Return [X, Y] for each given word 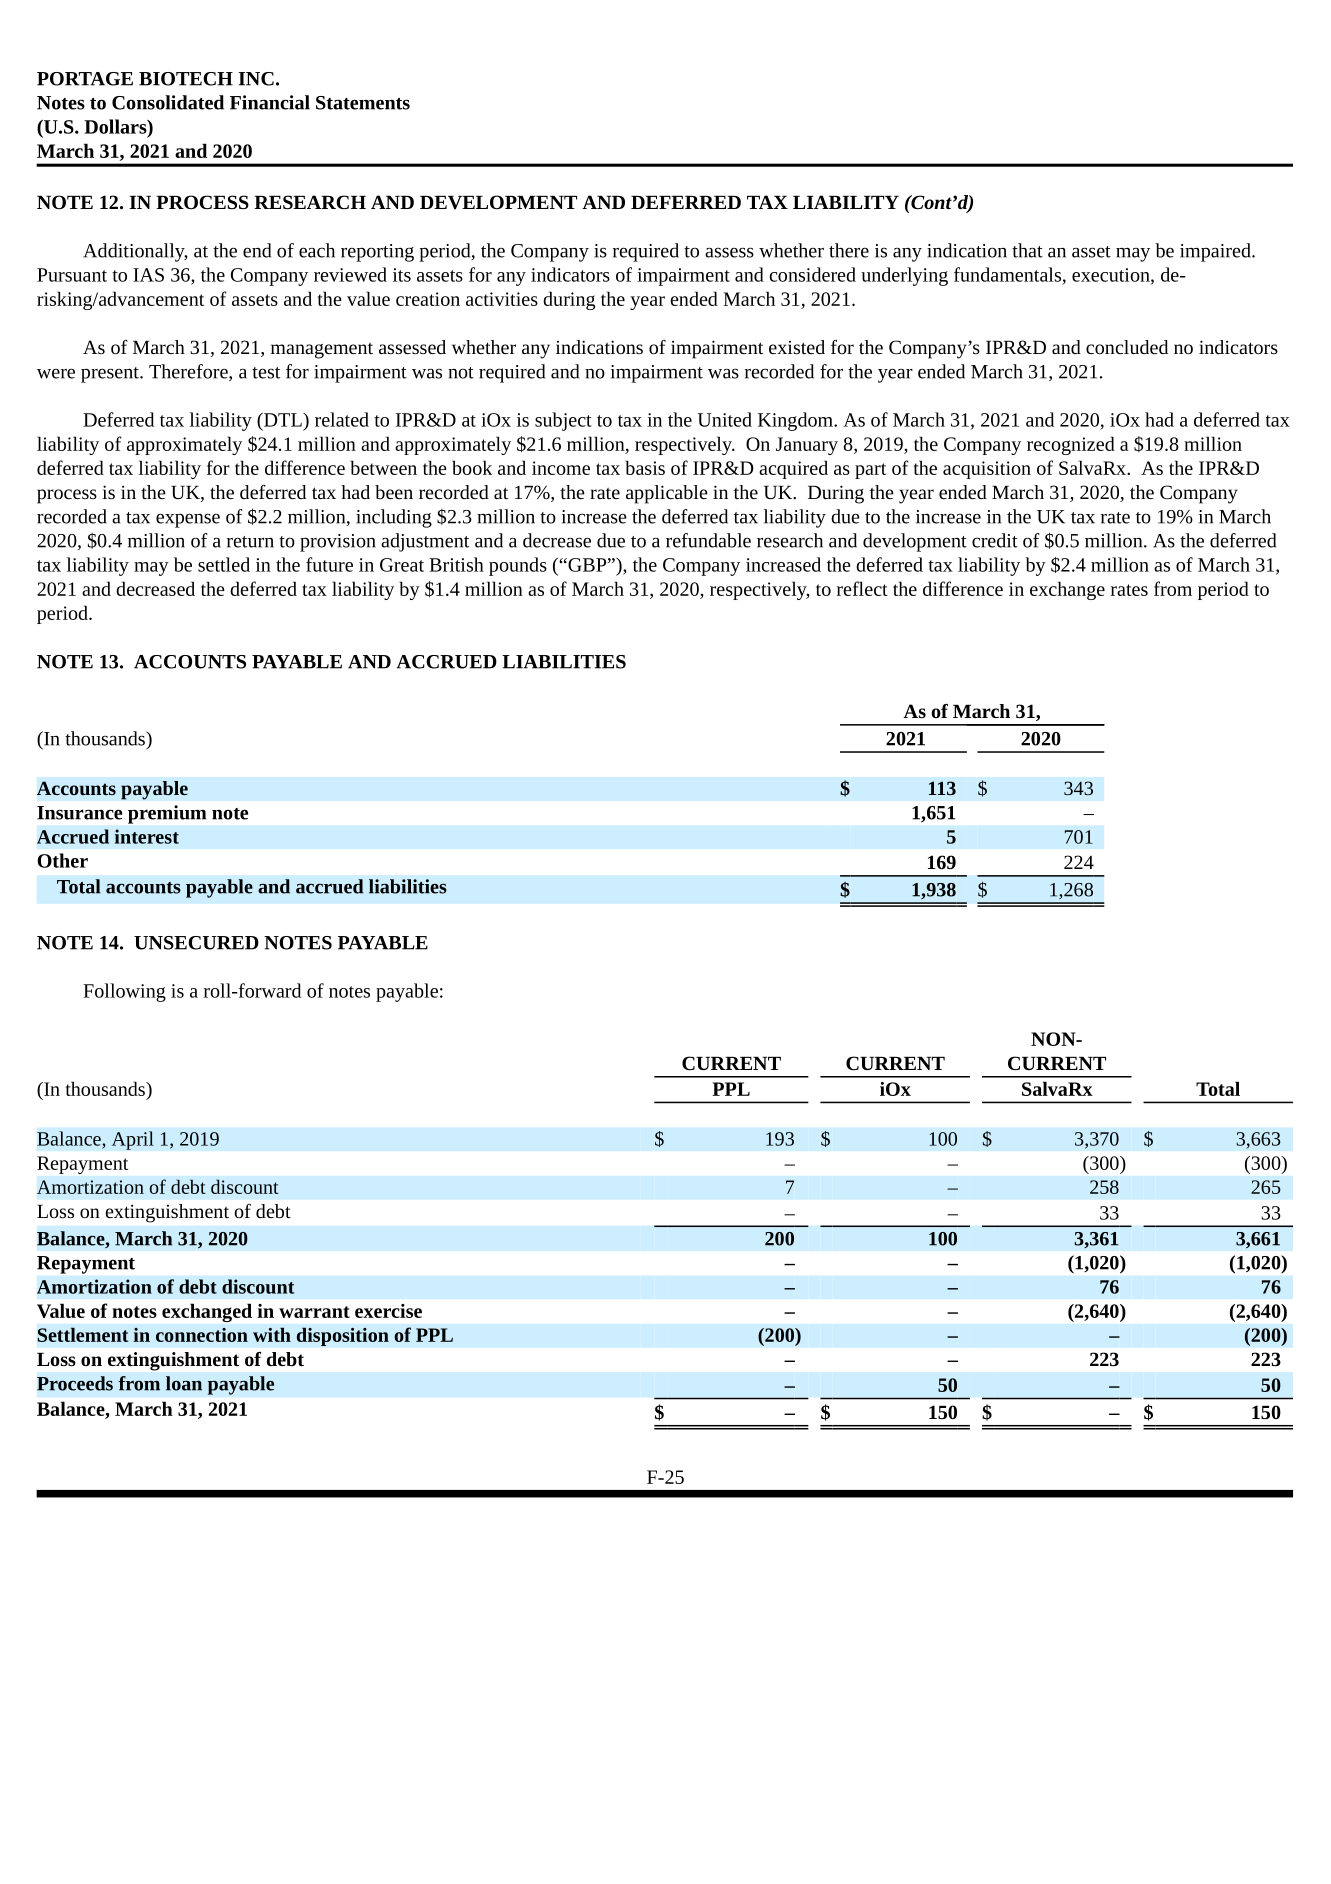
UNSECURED [196, 943]
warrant [314, 1312]
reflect [862, 588]
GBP [587, 565]
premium [167, 814]
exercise [388, 1311]
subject [563, 421]
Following [124, 992]
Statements [363, 103]
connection [202, 1335]
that [1027, 250]
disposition [342, 1336]
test [266, 373]
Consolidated [168, 102]
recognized [1071, 445]
